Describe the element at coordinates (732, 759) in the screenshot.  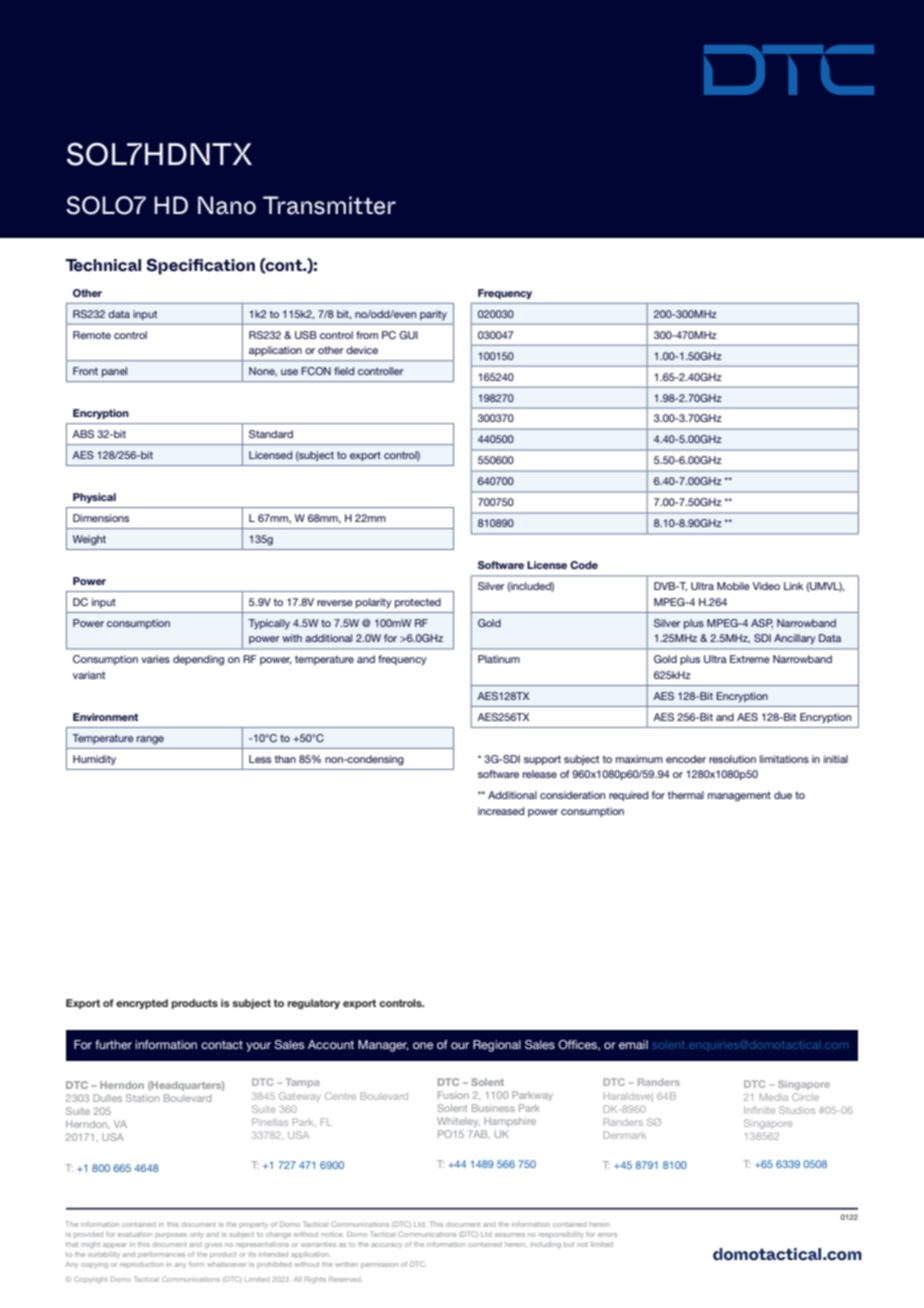
I see `resolution` at that location.
